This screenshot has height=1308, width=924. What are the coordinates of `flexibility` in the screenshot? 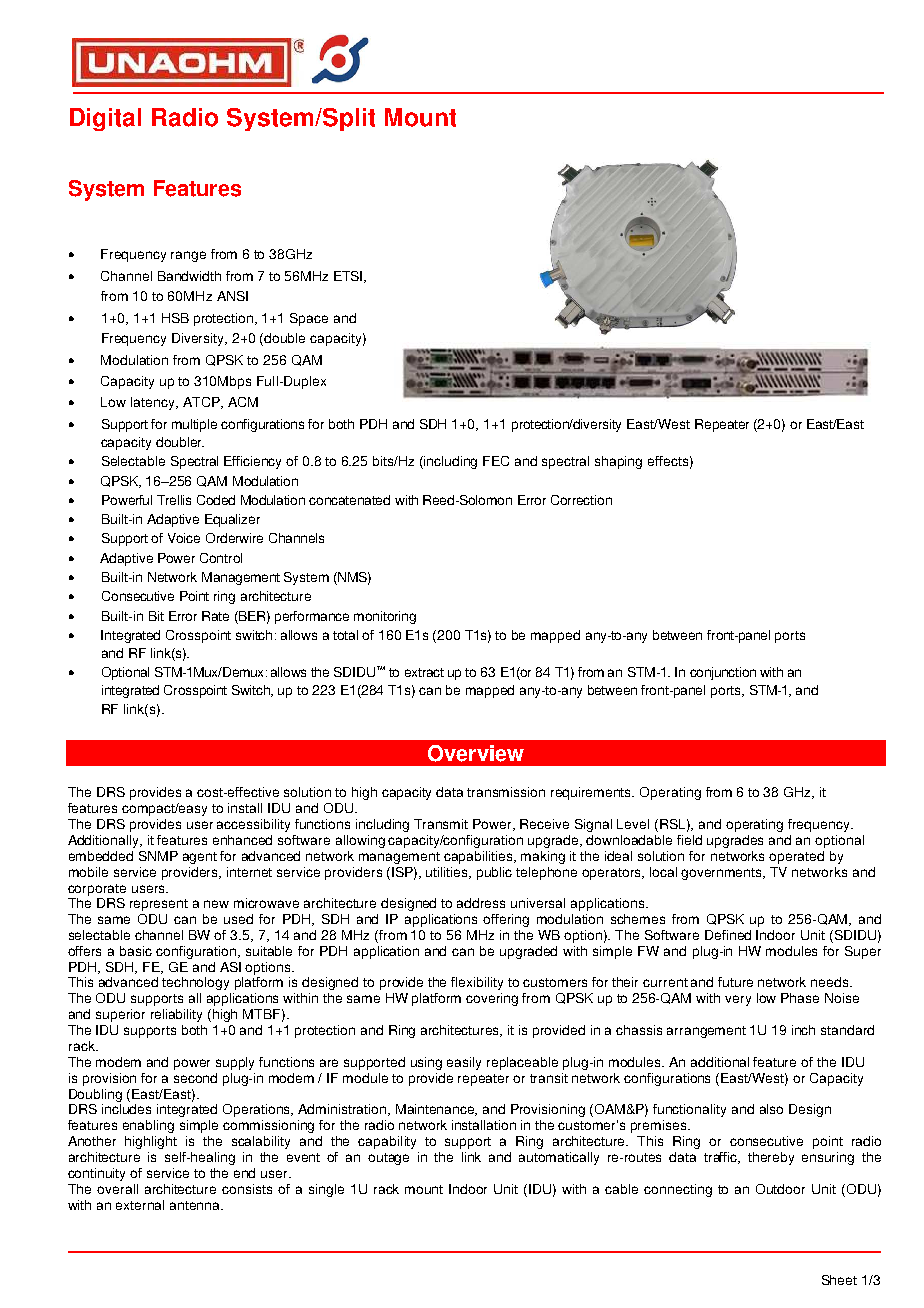 It's located at (477, 983).
